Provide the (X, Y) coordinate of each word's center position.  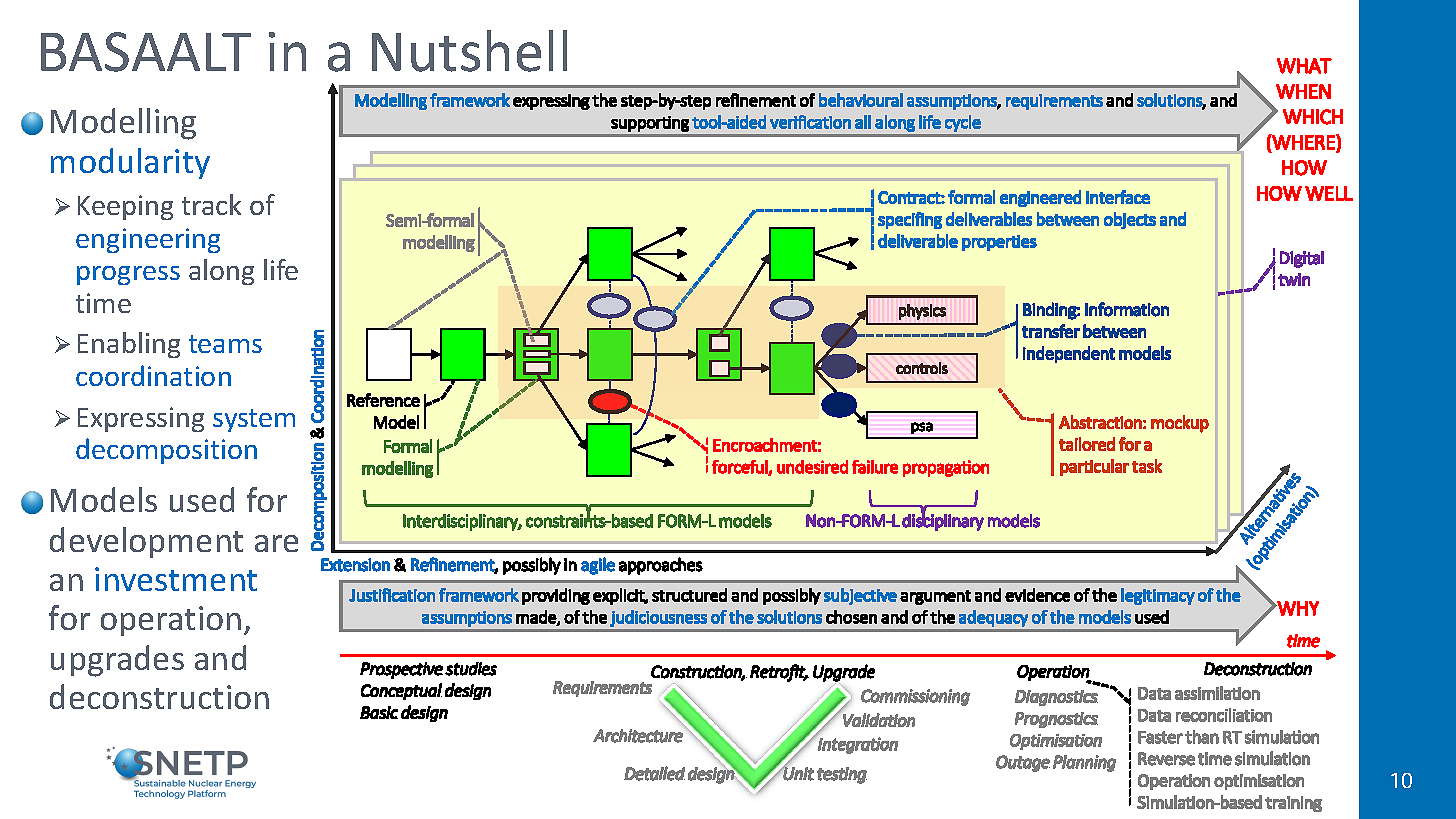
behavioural (861, 100)
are (276, 543)
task (1147, 466)
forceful (740, 467)
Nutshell (469, 51)
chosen (851, 617)
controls (922, 368)
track (211, 204)
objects (1130, 220)
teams (225, 344)
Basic (379, 712)
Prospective (401, 670)
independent (1069, 354)
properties (999, 243)
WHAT (1304, 66)
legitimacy (1158, 596)
